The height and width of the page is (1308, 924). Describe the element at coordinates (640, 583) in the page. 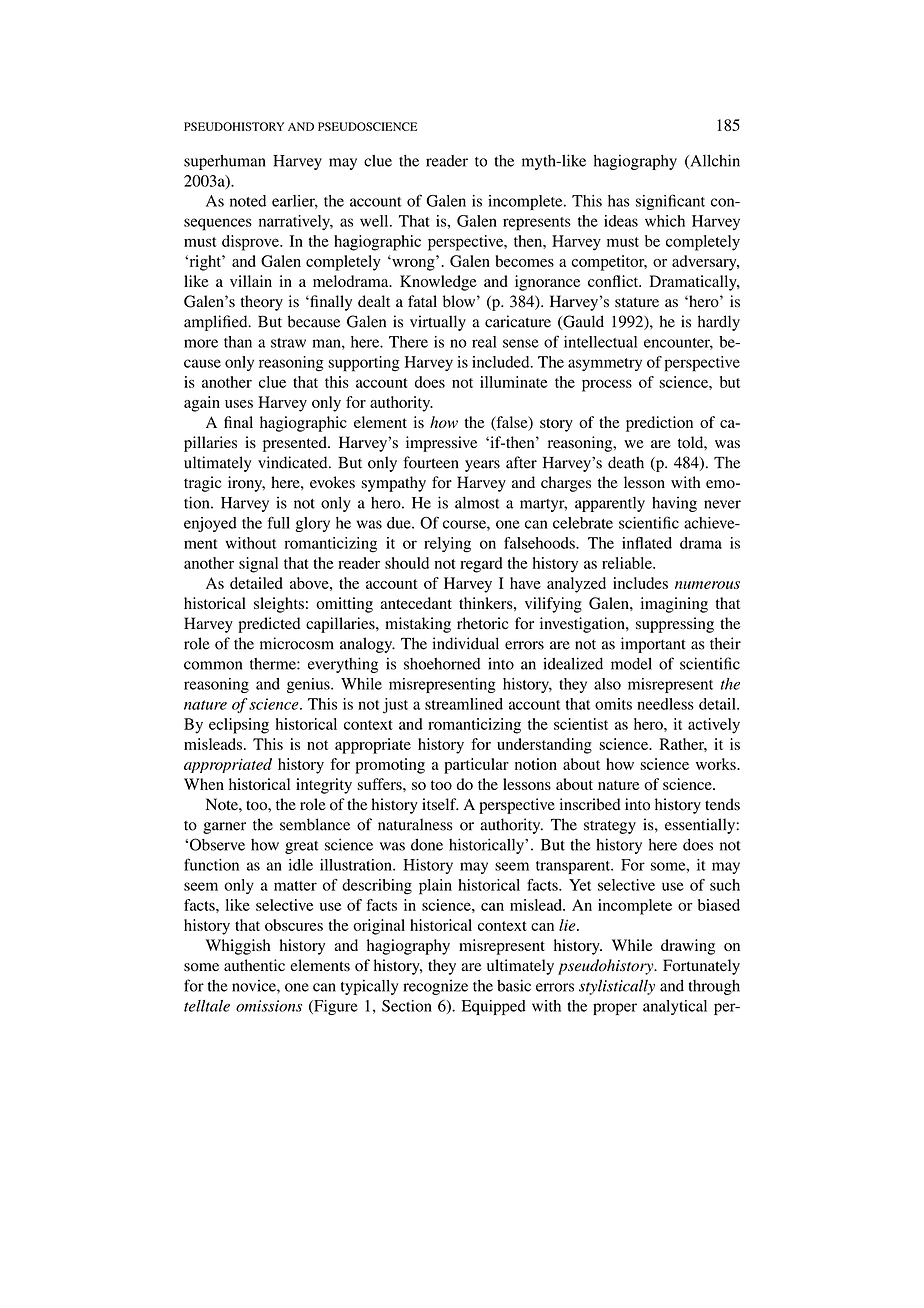

I see `includes` at that location.
